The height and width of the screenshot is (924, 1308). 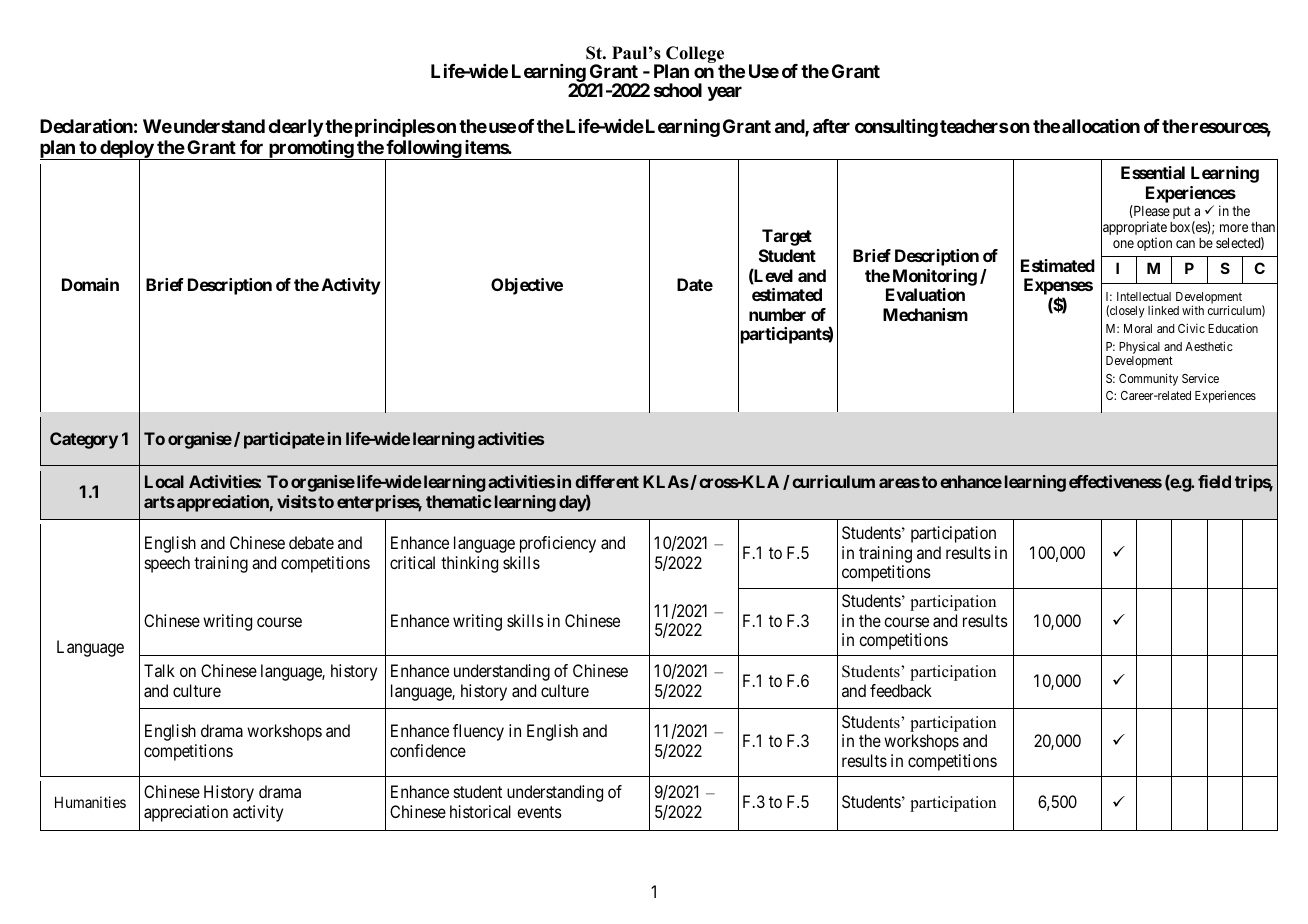 What do you see at coordinates (901, 690) in the screenshot?
I see `feedback` at bounding box center [901, 690].
